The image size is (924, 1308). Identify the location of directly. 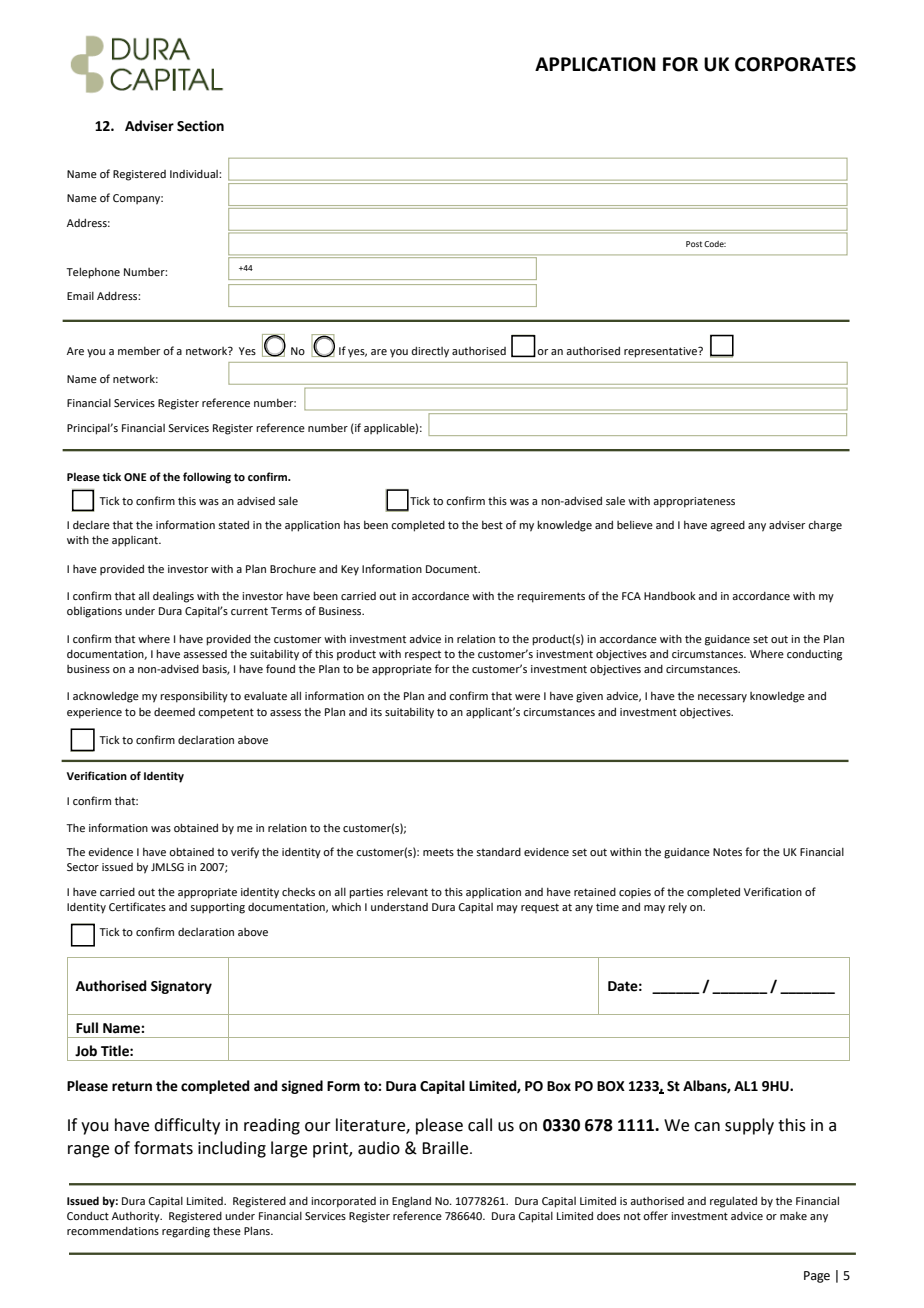
(430, 352).
